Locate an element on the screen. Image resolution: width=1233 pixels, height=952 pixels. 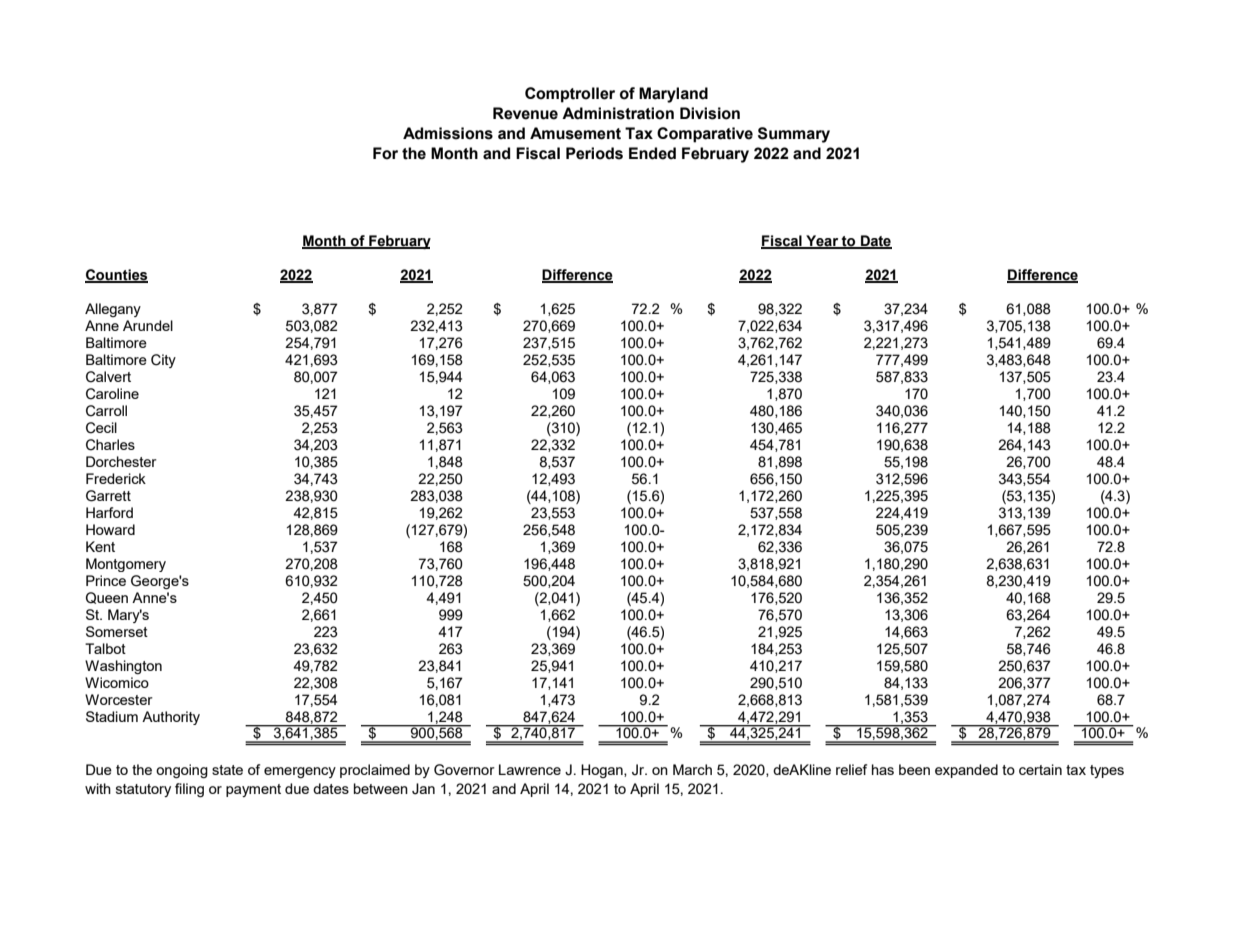
state is located at coordinates (227, 770).
